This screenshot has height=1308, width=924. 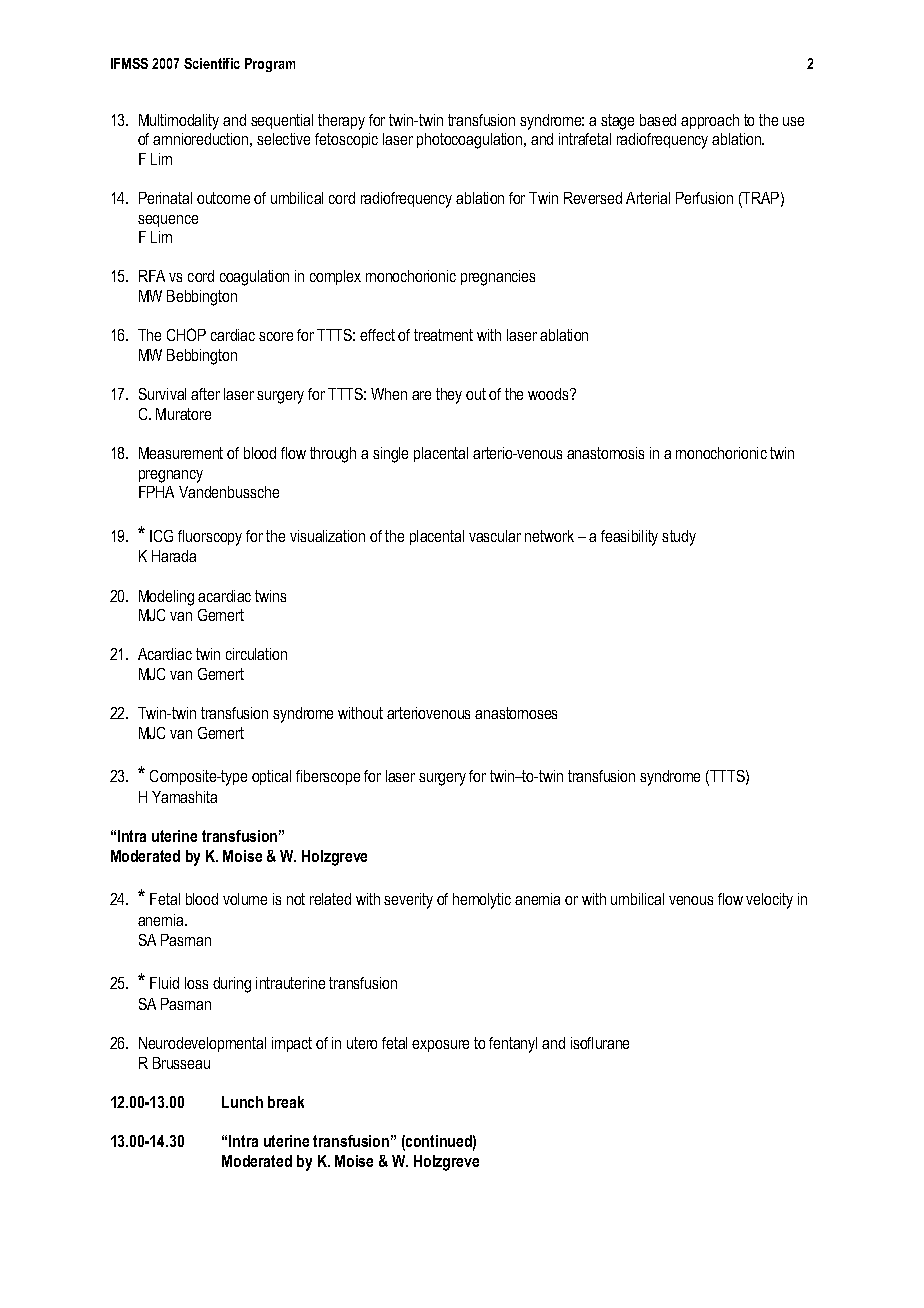 I want to click on Harada, so click(x=174, y=556).
